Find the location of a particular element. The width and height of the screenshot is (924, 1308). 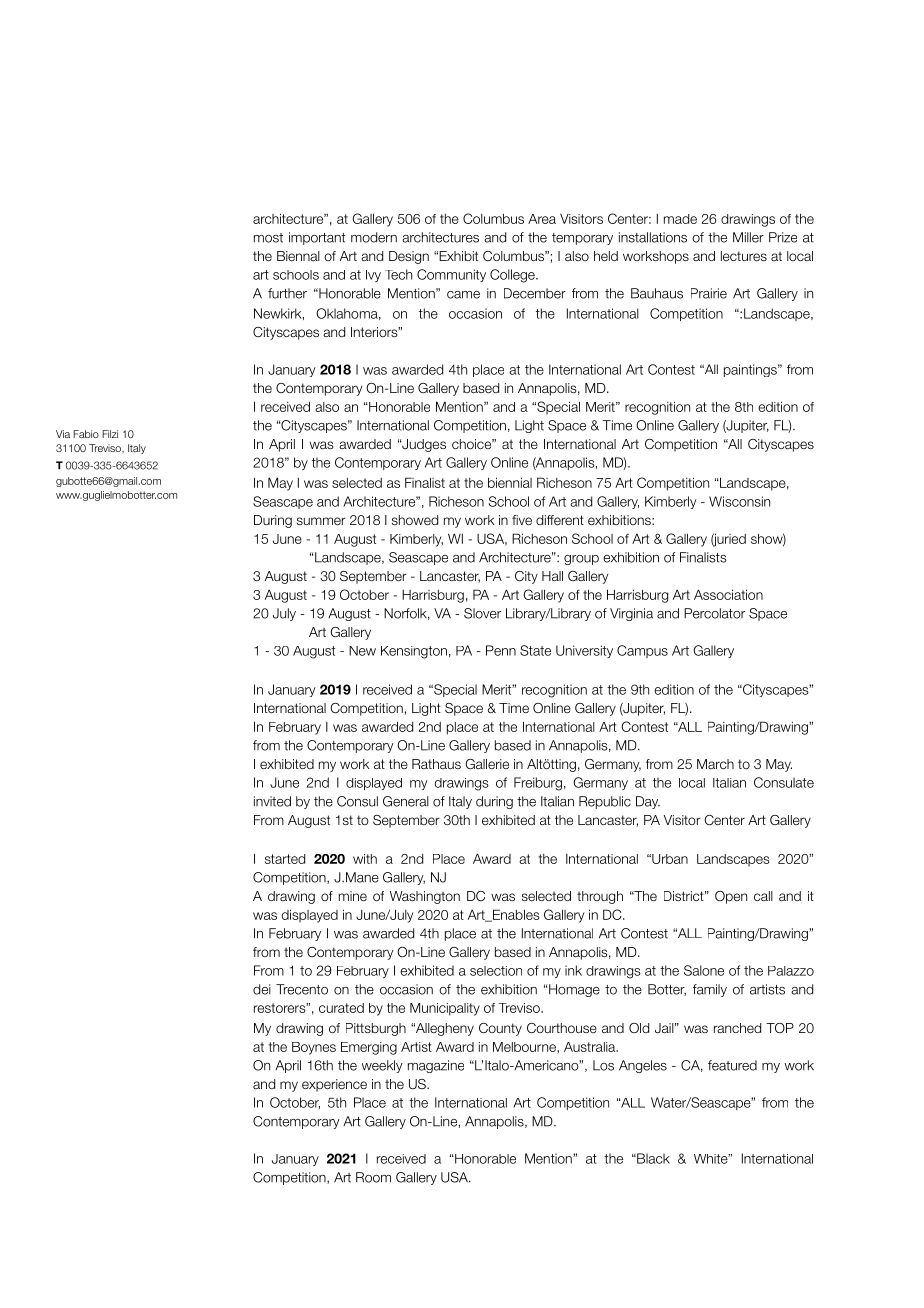

invited is located at coordinates (272, 801).
